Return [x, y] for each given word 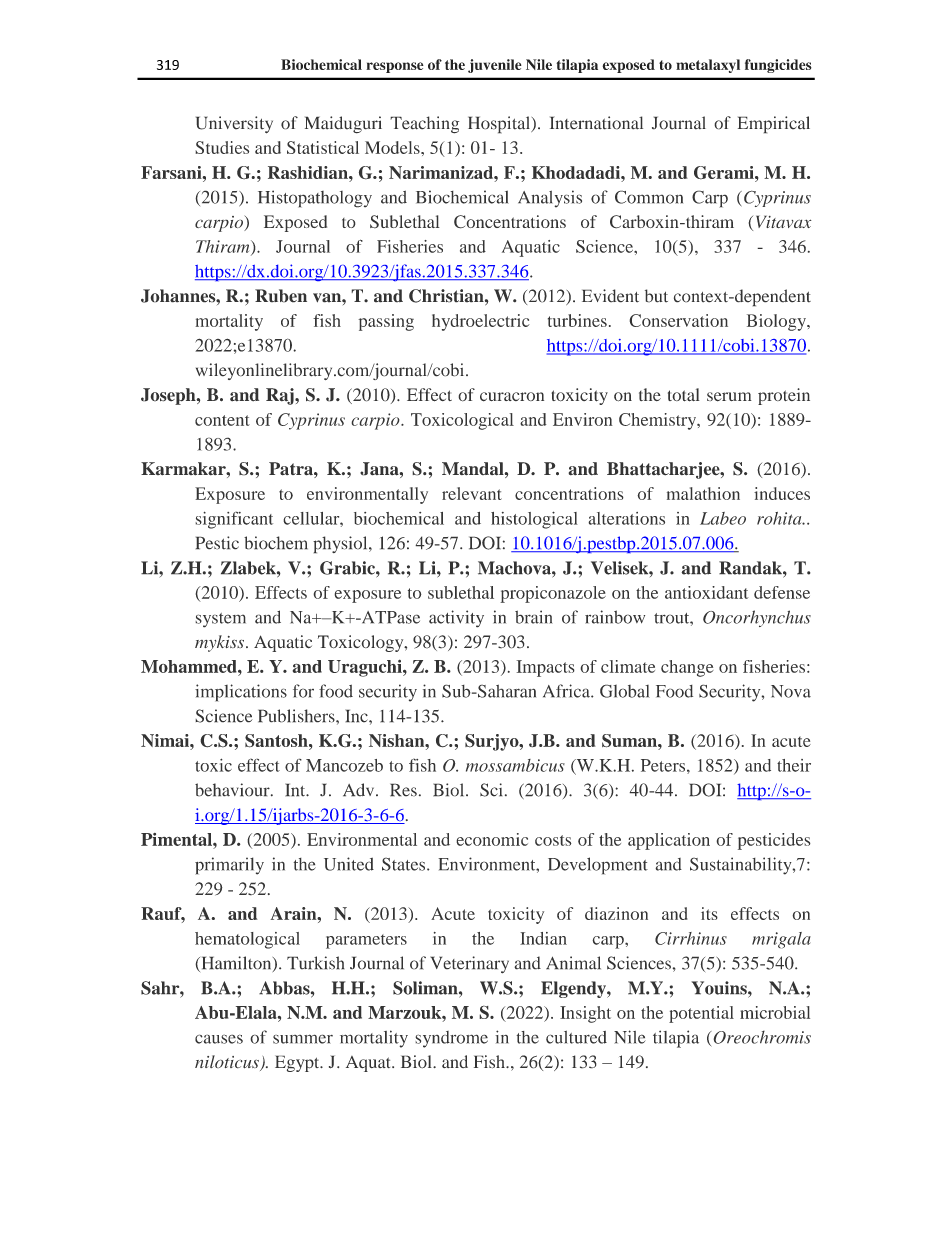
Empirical [774, 125]
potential [701, 1014]
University [234, 125]
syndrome [451, 1039]
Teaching [424, 125]
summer [303, 1039]
